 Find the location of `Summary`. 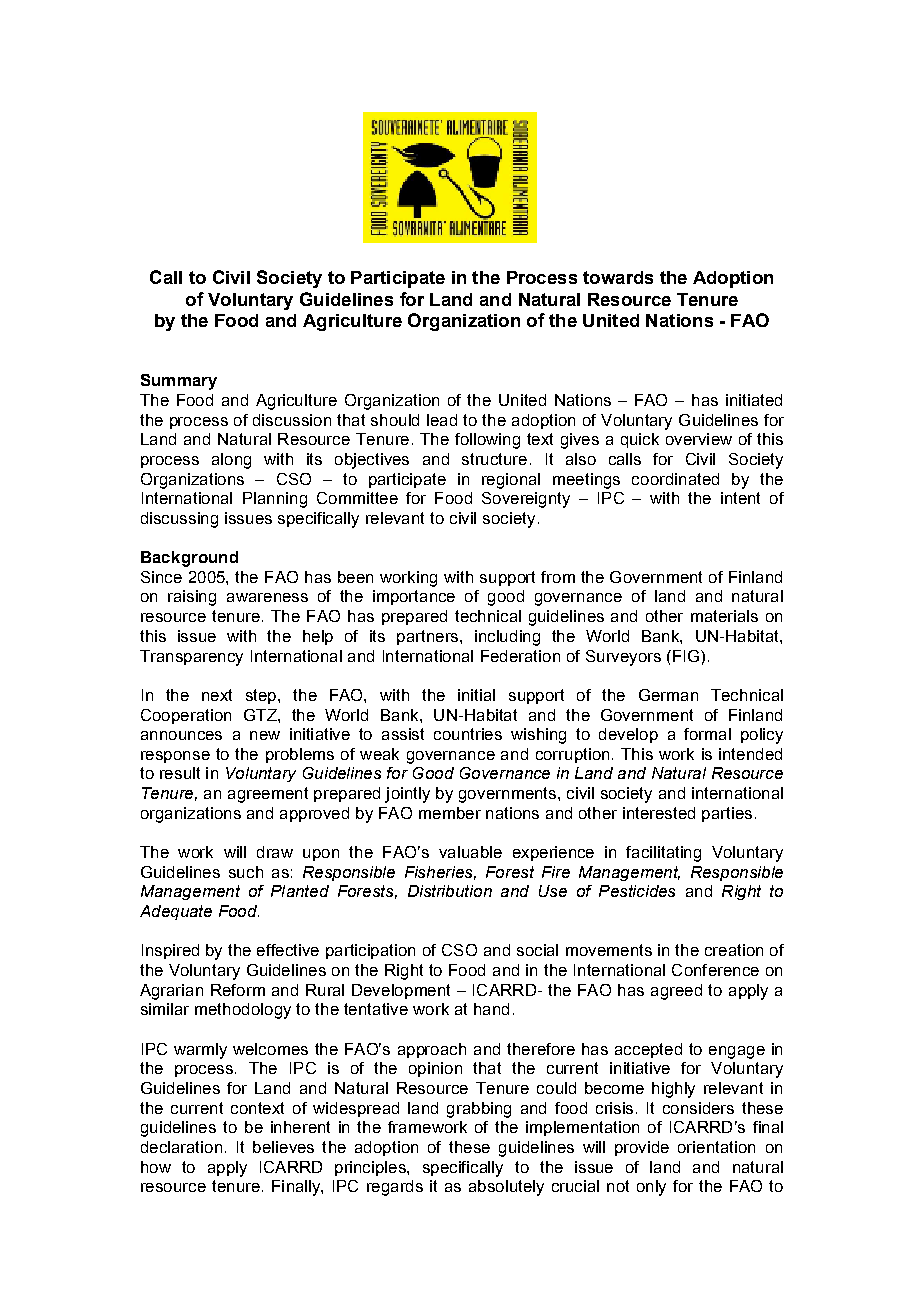

Summary is located at coordinates (179, 382).
